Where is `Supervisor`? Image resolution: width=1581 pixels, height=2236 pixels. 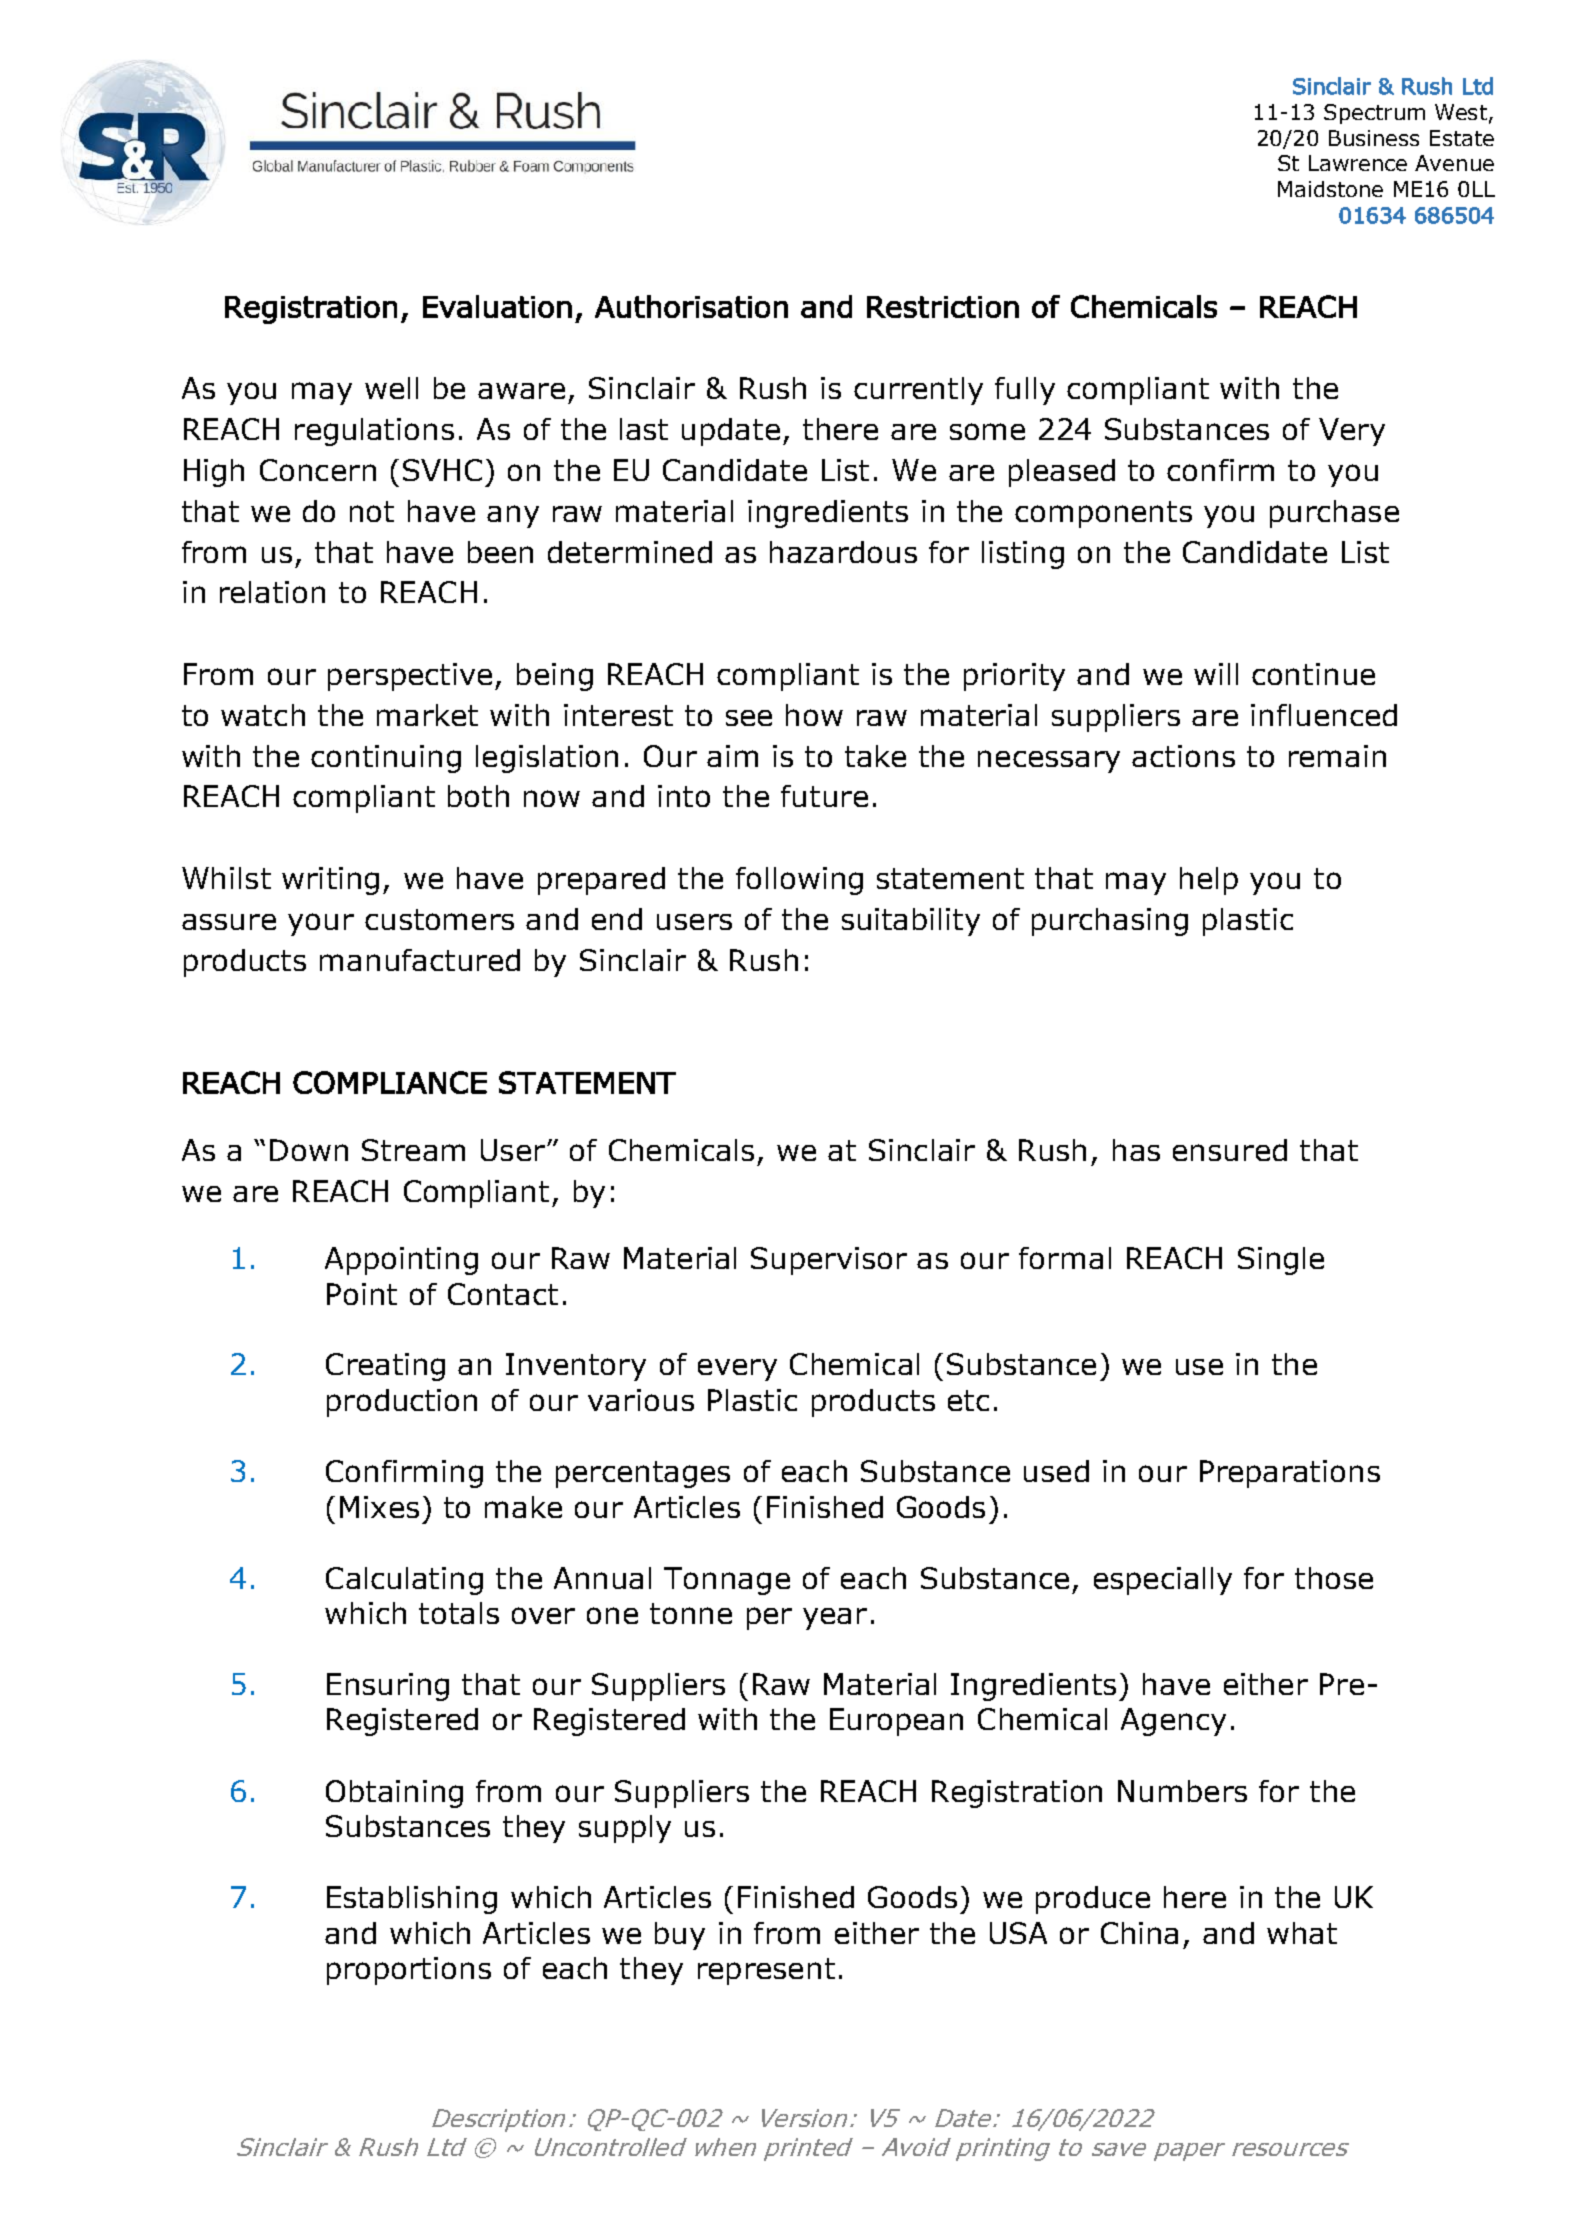
Supervisor is located at coordinates (829, 1261).
